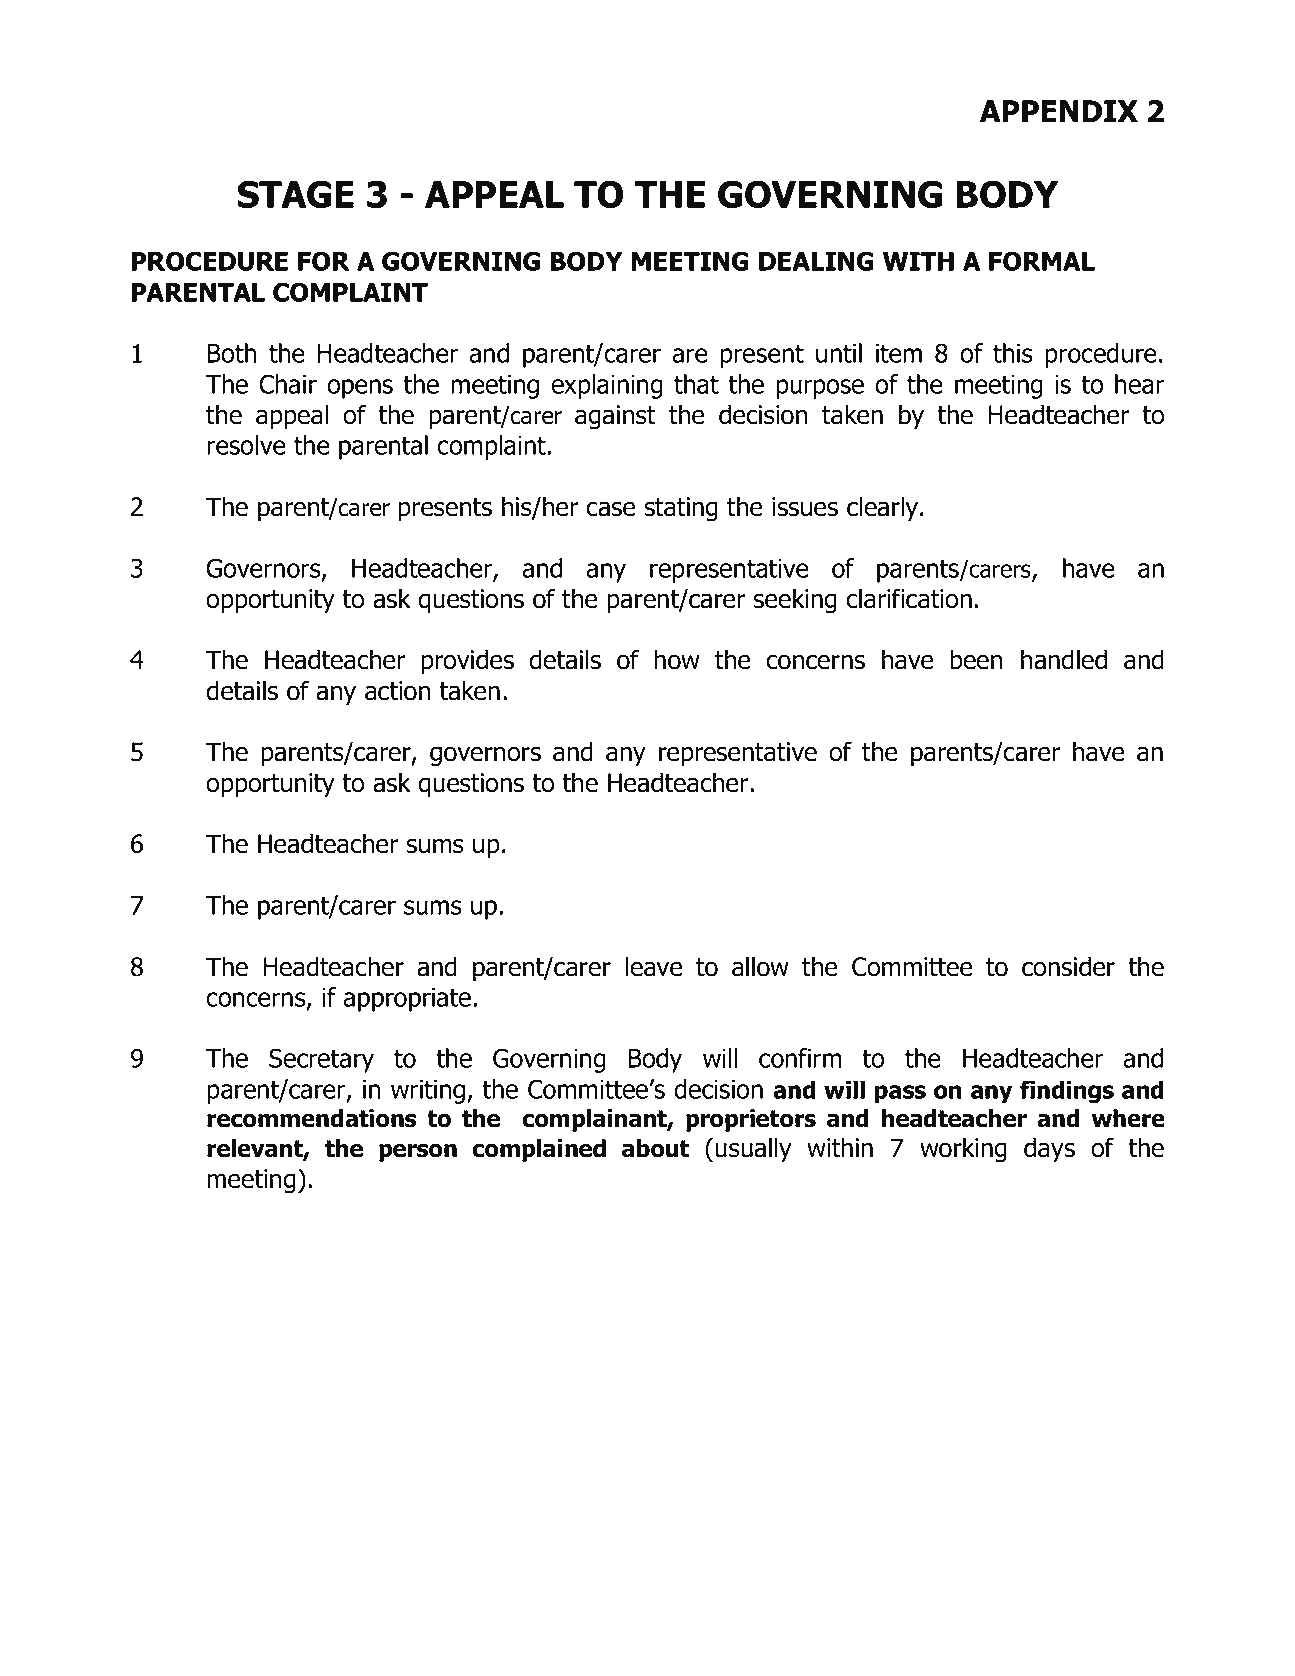 This screenshot has height=1676, width=1295. What do you see at coordinates (1013, 353) in the screenshot?
I see `this` at bounding box center [1013, 353].
